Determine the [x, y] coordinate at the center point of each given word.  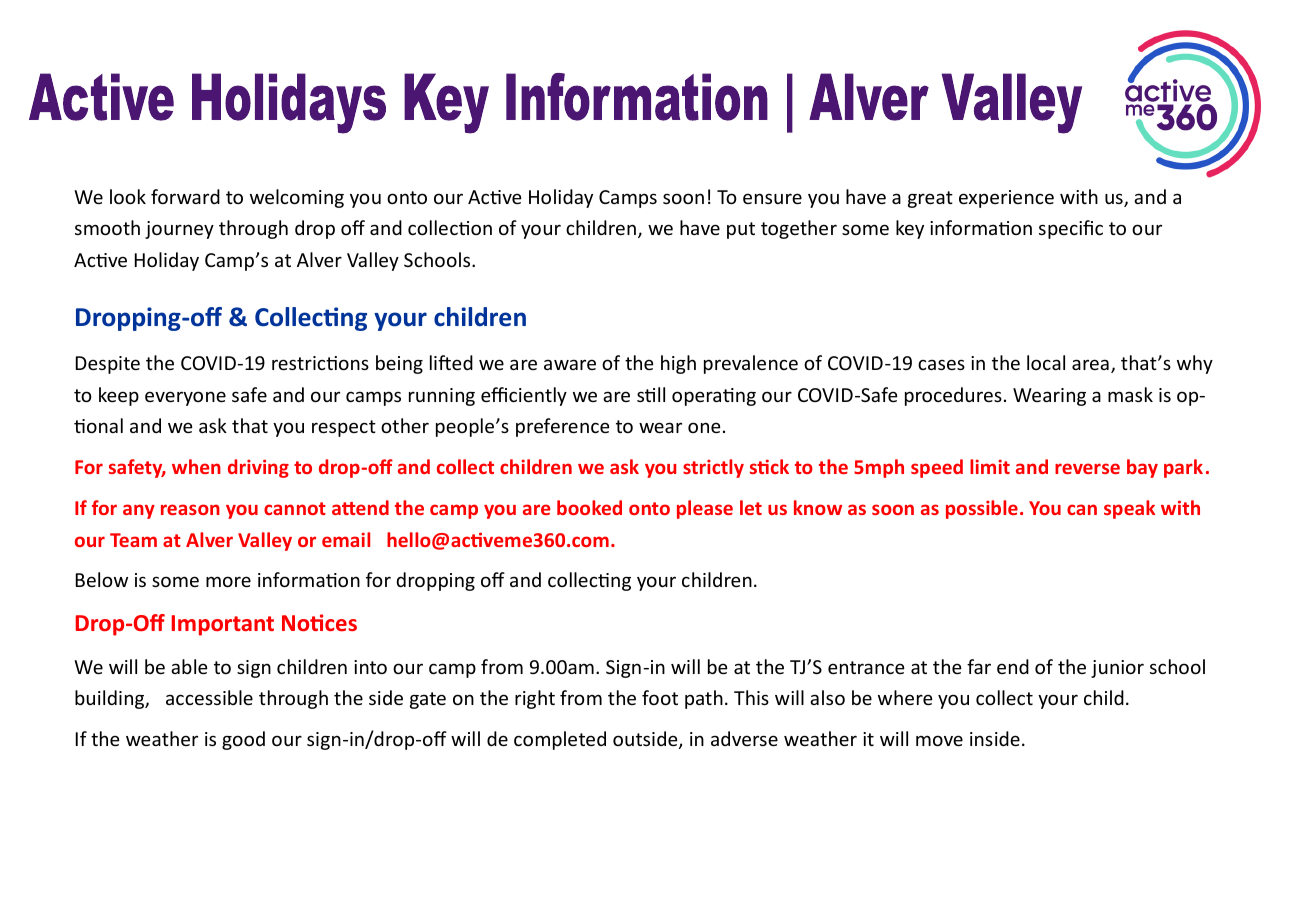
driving [258, 468]
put [741, 230]
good [243, 740]
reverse [1087, 468]
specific [1071, 229]
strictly [713, 468]
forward [185, 196]
